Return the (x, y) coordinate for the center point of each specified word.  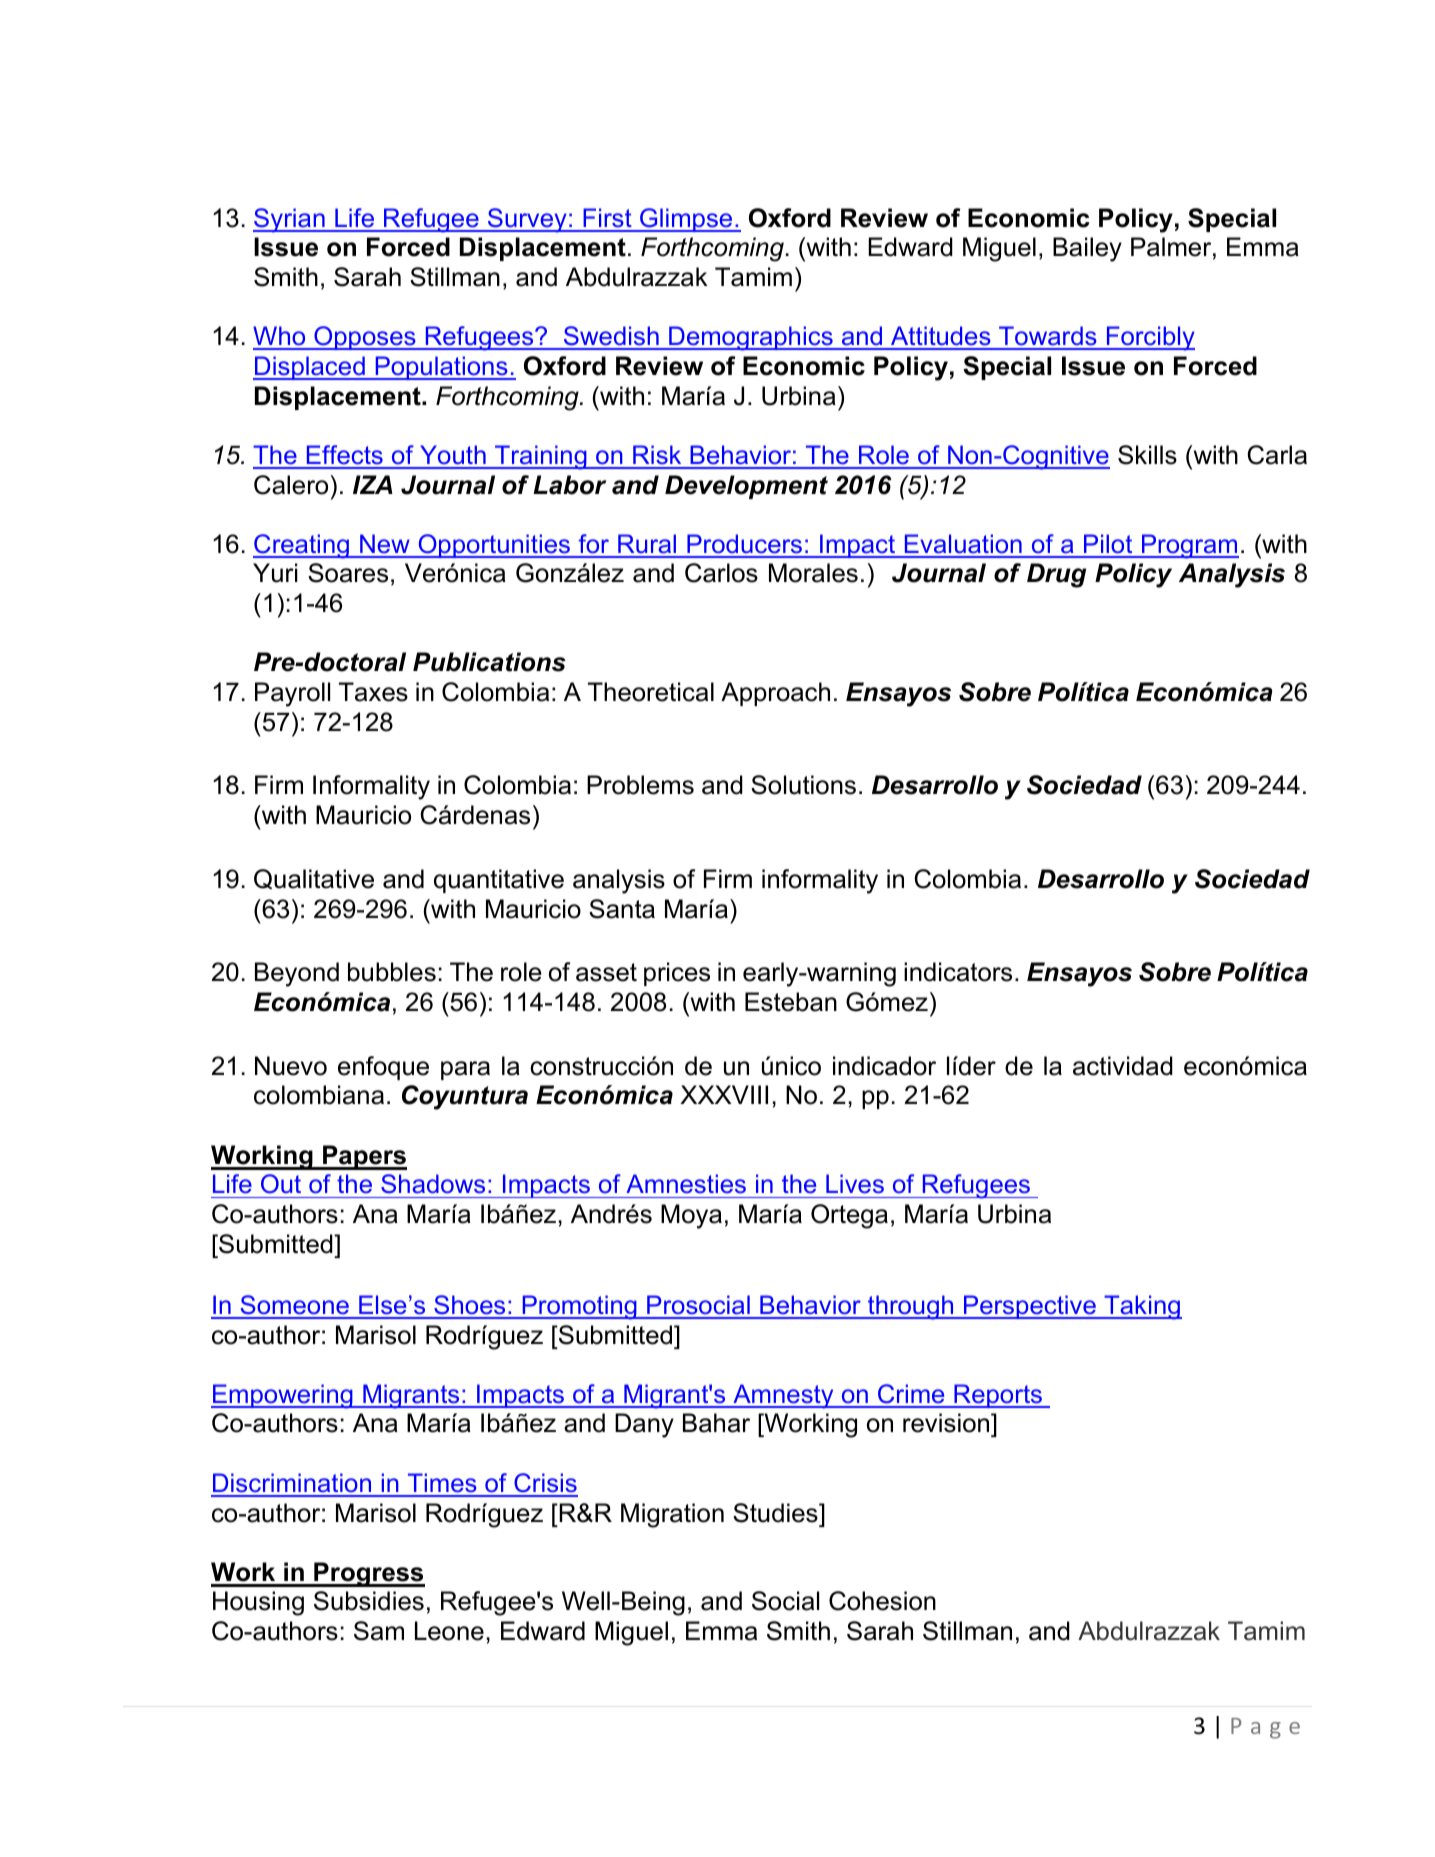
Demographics (751, 338)
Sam (379, 1631)
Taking (1142, 1307)
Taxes (373, 692)
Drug (1056, 575)
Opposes (365, 338)
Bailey (1087, 249)
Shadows (433, 1184)
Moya (691, 1216)
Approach (775, 694)
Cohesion (882, 1601)
